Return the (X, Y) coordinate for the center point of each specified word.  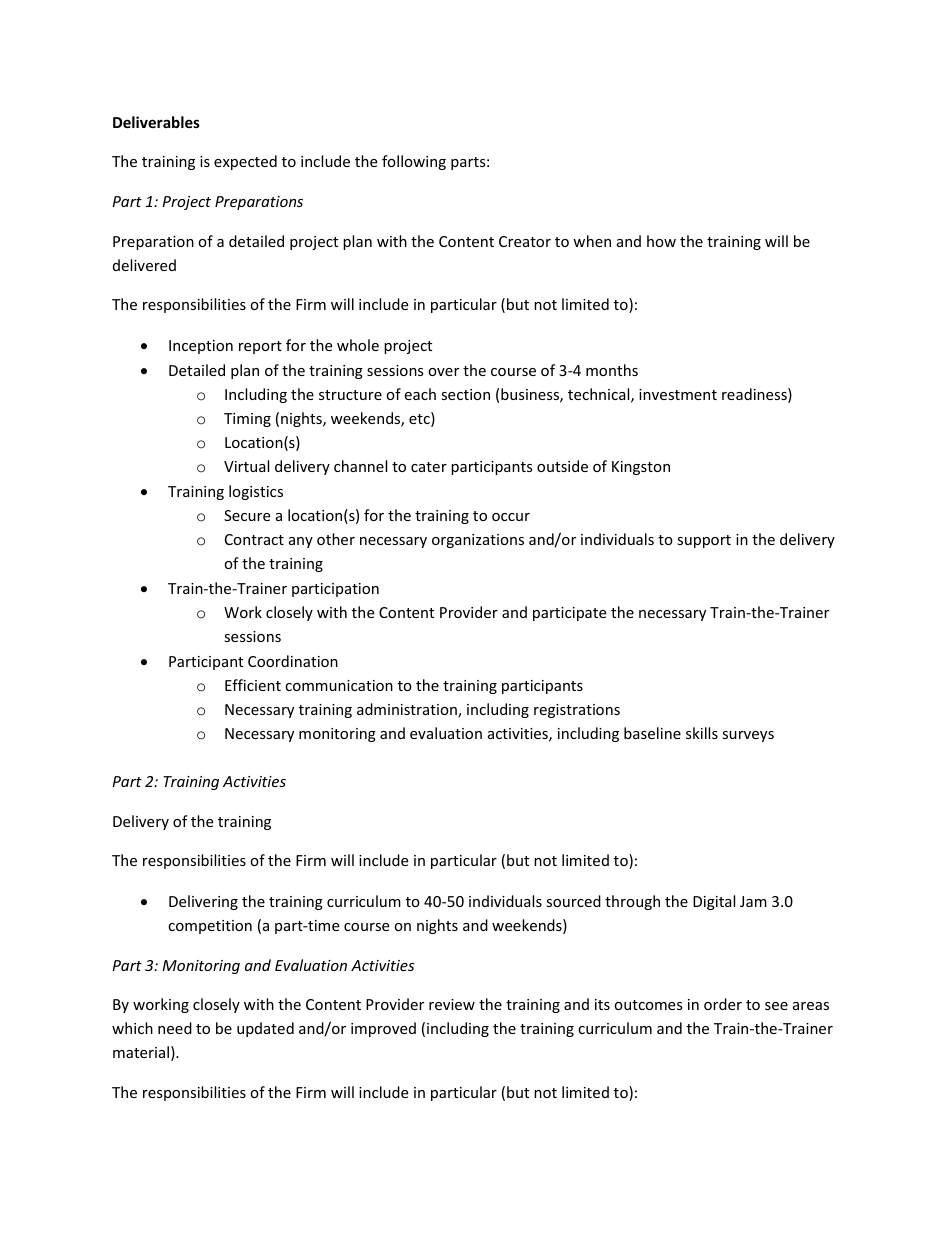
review (452, 1004)
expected (245, 162)
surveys (748, 736)
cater (429, 467)
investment (678, 394)
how (661, 241)
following (414, 162)
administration (408, 710)
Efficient (253, 685)
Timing (247, 420)
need (175, 1028)
